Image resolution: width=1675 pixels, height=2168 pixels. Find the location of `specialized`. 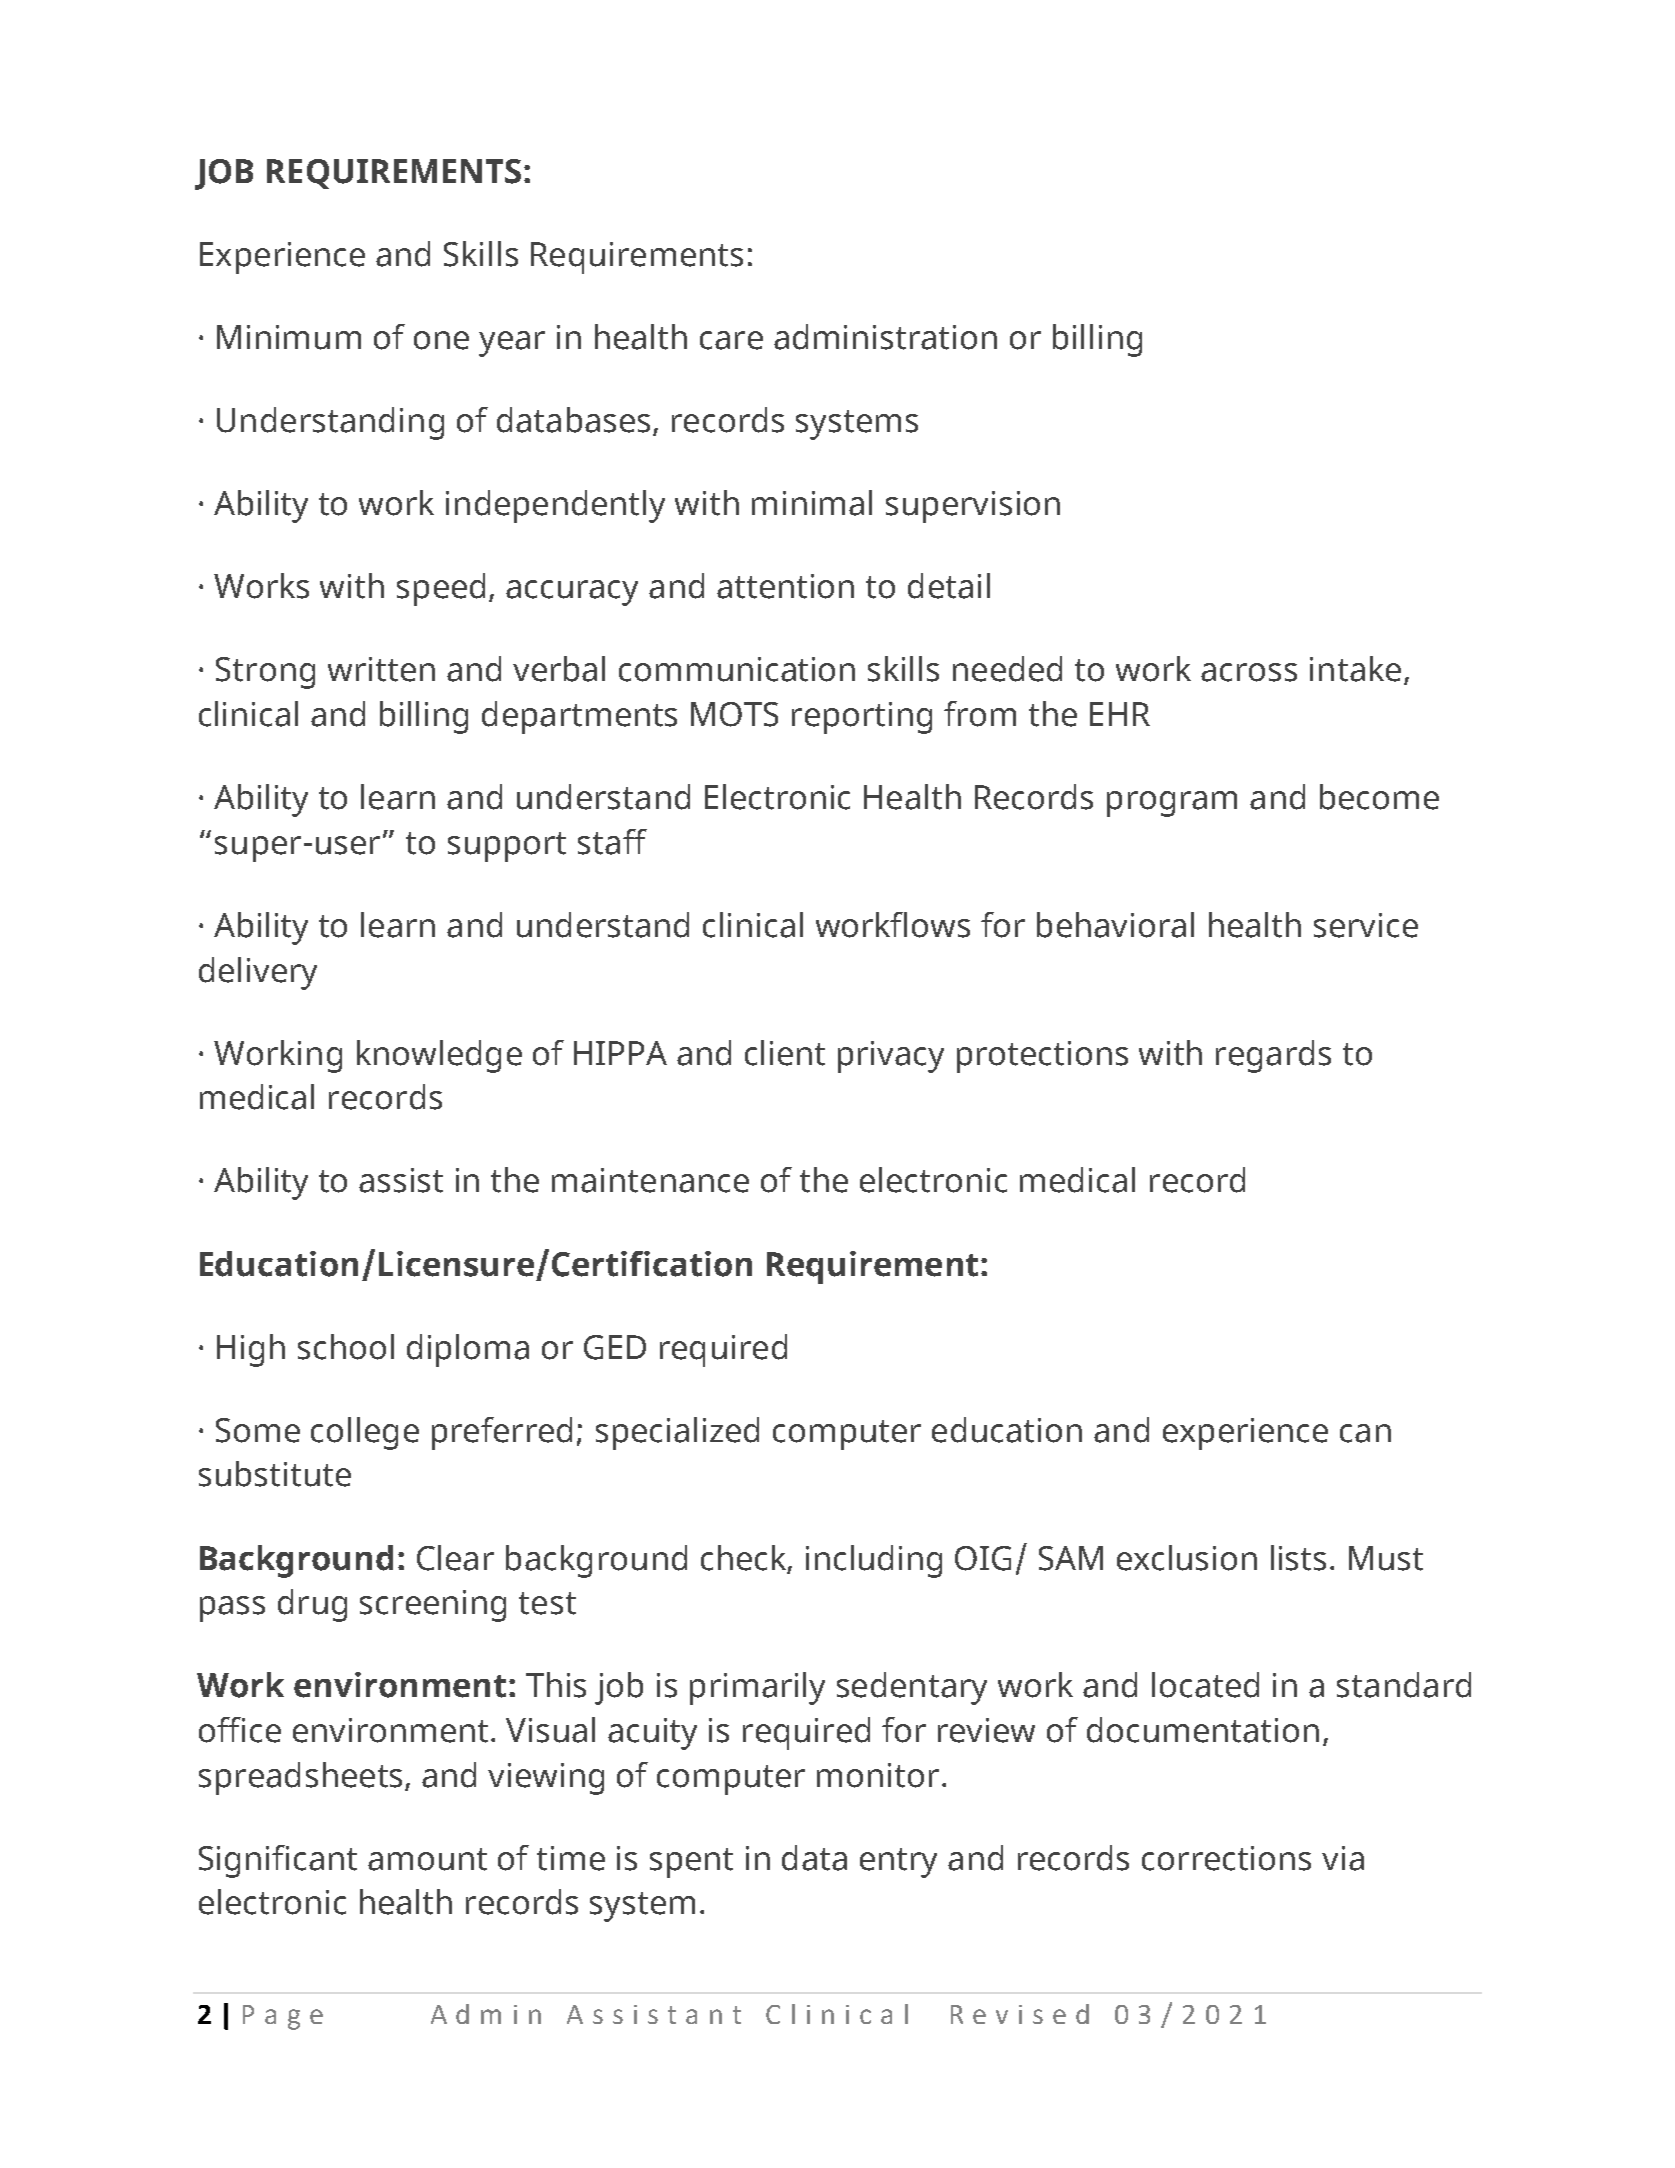

specialized is located at coordinates (677, 1433).
